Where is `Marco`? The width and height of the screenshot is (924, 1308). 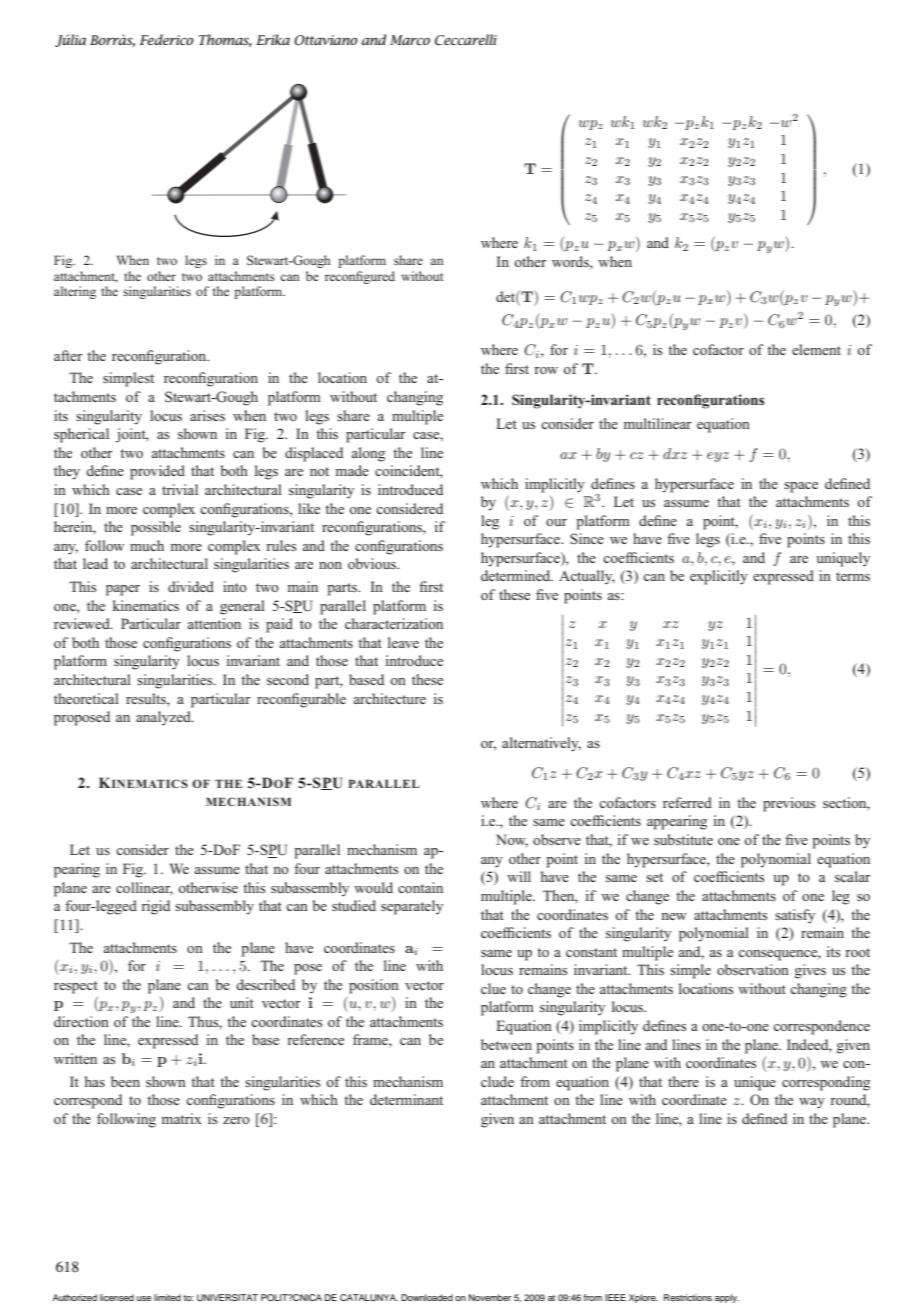
Marco is located at coordinates (410, 40).
